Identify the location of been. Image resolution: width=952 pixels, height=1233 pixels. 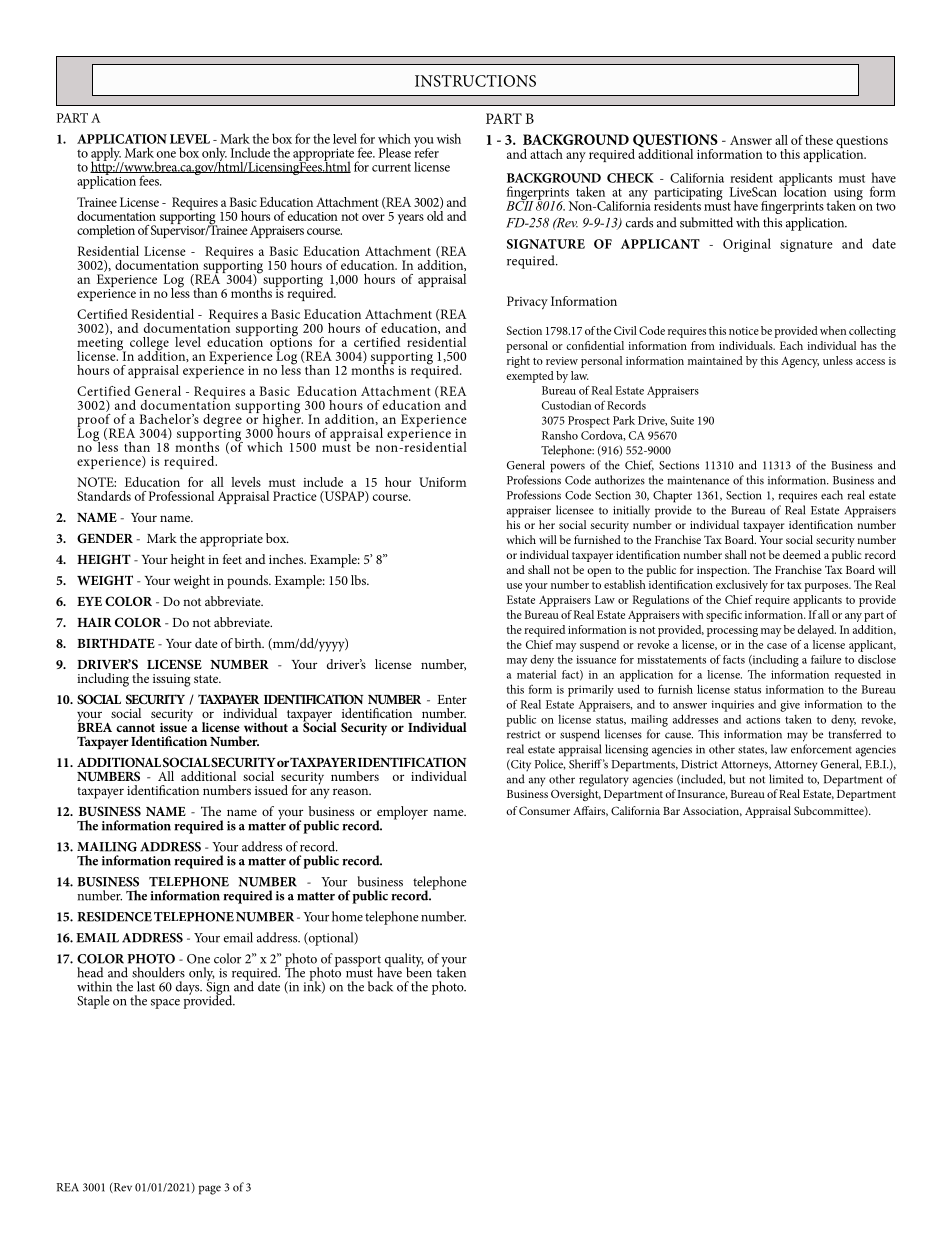
(419, 971).
